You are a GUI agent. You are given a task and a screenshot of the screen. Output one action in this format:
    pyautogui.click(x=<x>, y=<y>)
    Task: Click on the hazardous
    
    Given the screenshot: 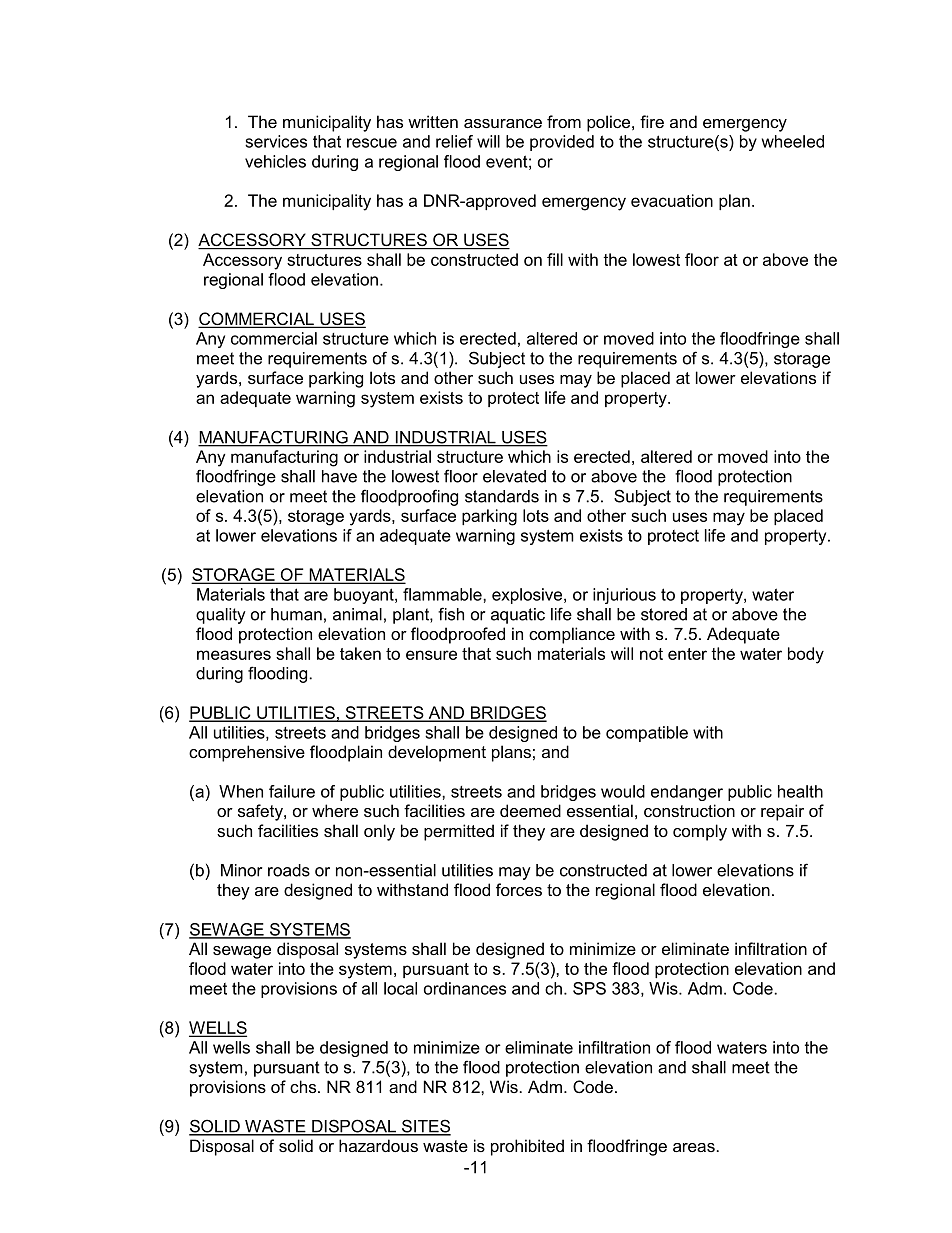 What is the action you would take?
    pyautogui.click(x=378, y=1145)
